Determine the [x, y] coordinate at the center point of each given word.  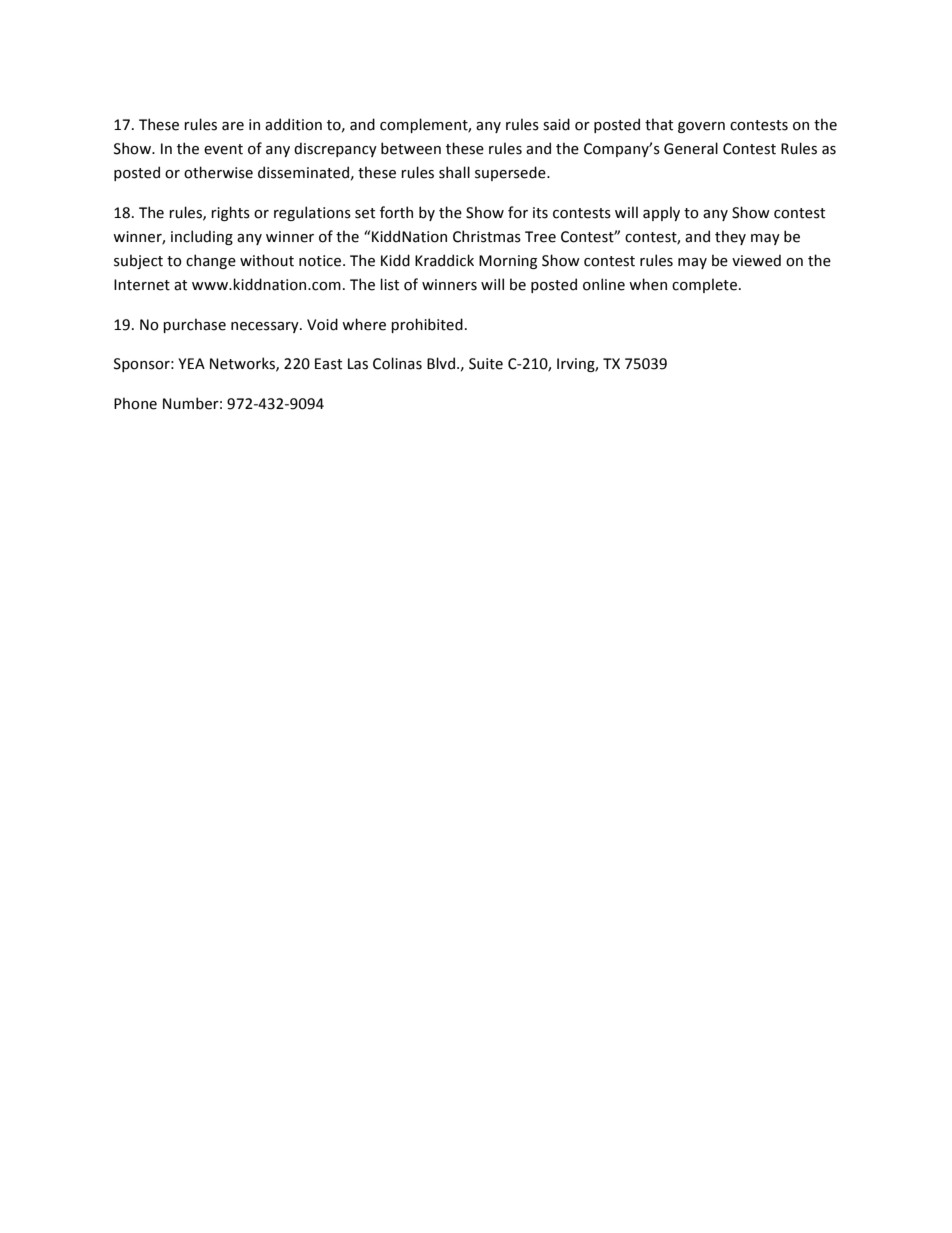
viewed [756, 260]
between [411, 148]
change [211, 261]
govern [701, 127]
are [233, 126]
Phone [135, 403]
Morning [508, 262]
